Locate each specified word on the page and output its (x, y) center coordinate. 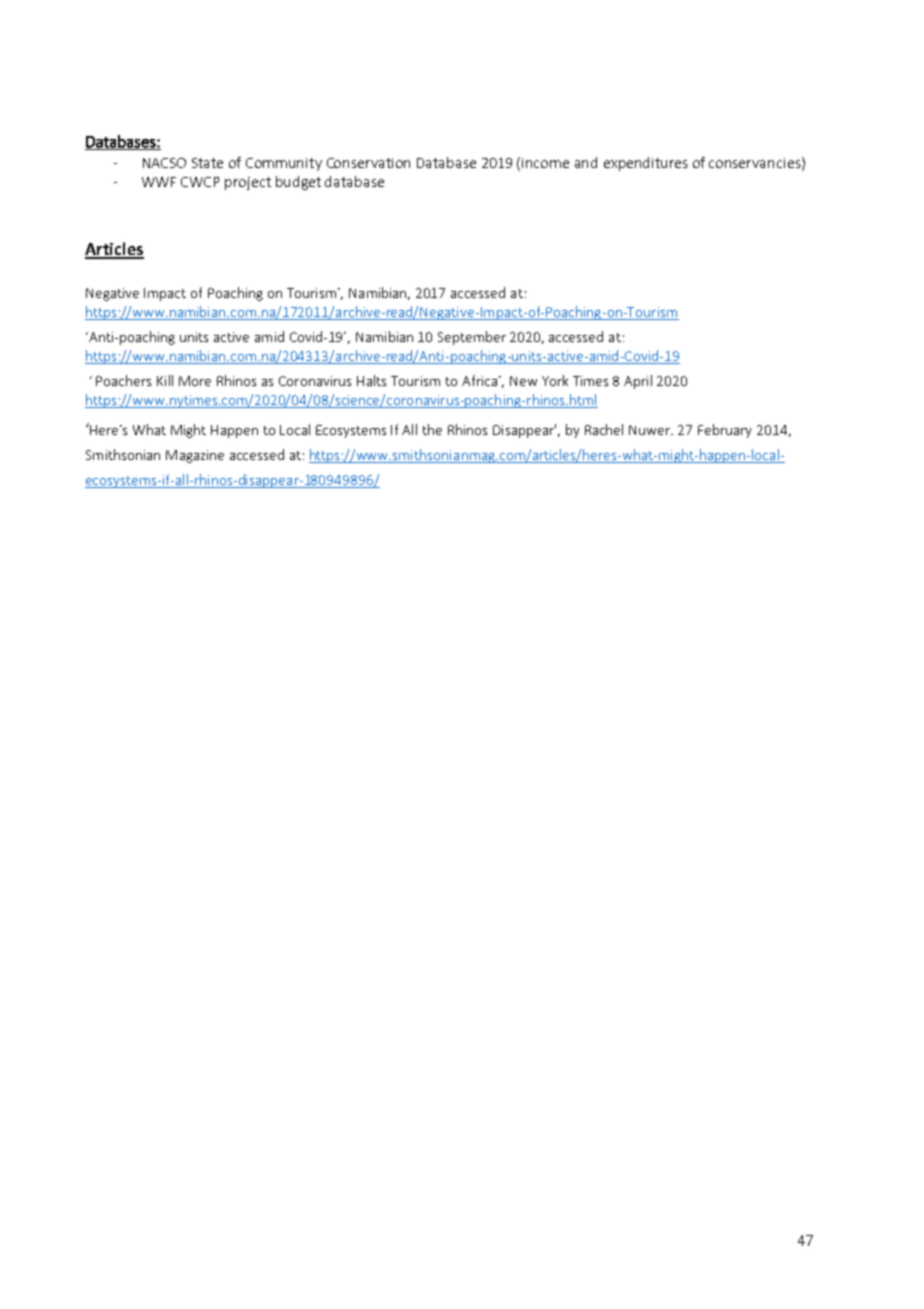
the (432, 429)
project (248, 183)
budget (298, 183)
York (555, 380)
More (195, 381)
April (638, 382)
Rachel (604, 429)
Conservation (368, 163)
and (586, 162)
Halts (371, 380)
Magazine (195, 456)
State (207, 163)
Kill (165, 380)
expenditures (646, 164)
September (472, 338)
